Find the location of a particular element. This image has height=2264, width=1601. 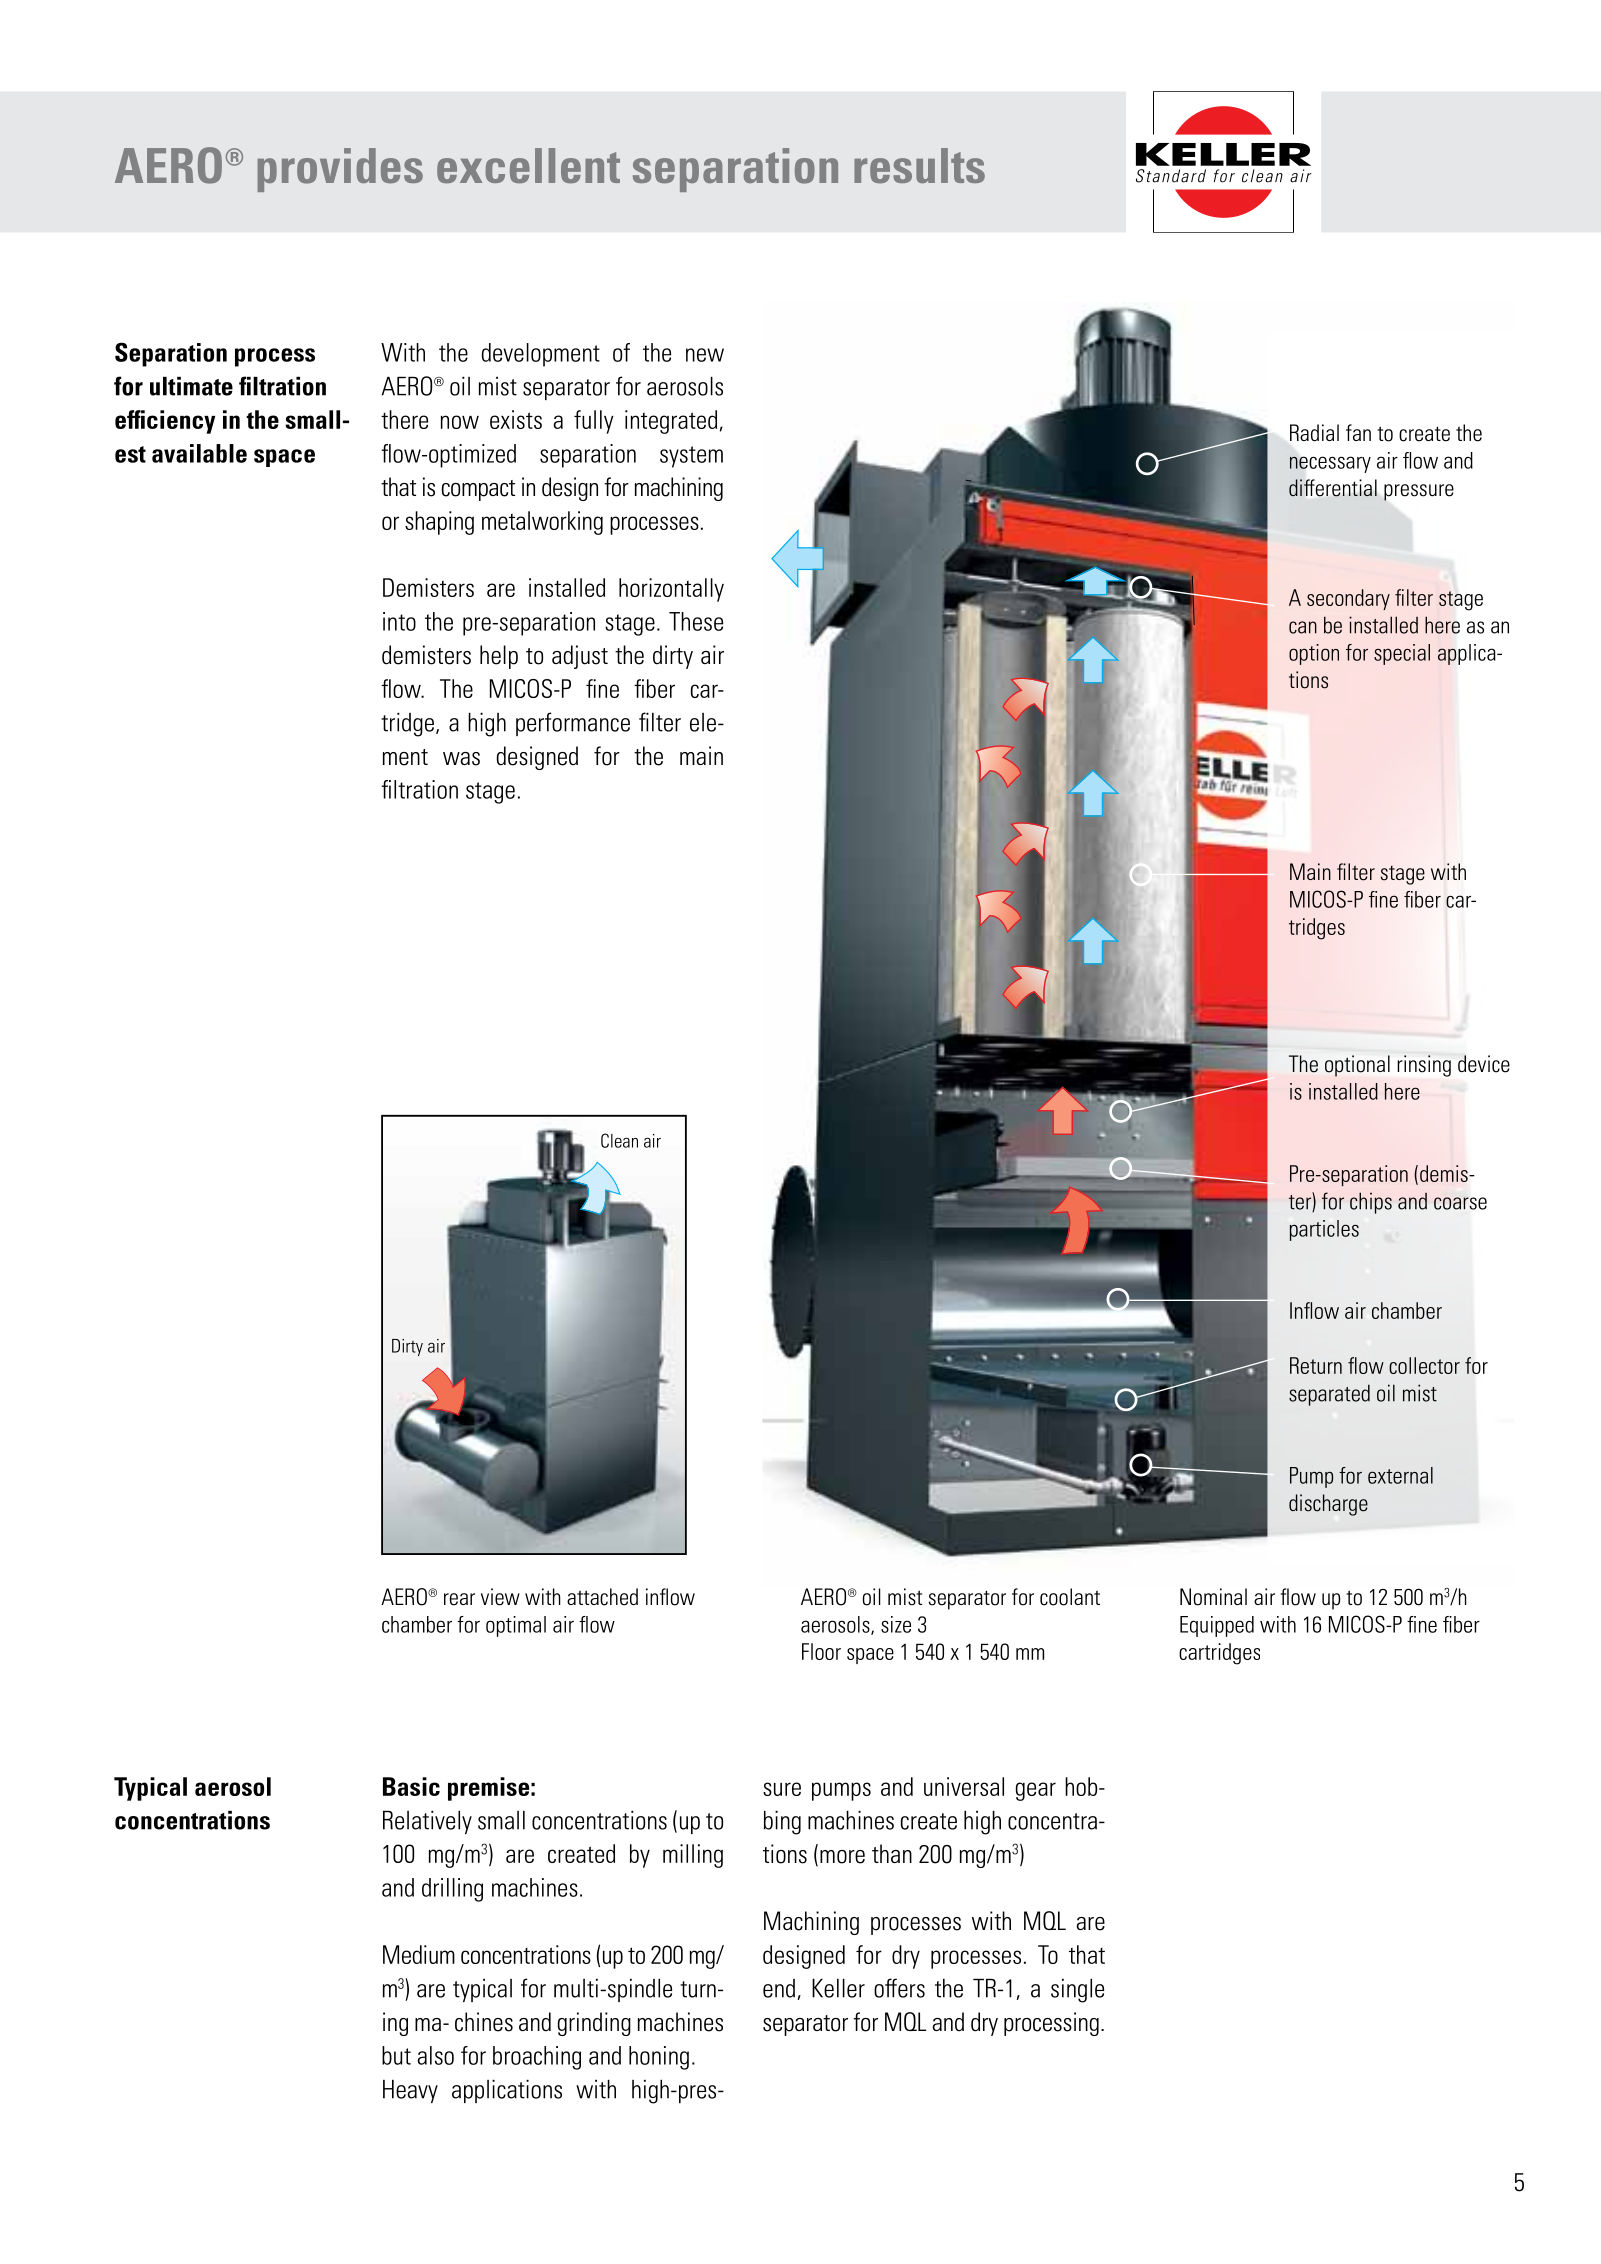

results is located at coordinates (919, 165).
